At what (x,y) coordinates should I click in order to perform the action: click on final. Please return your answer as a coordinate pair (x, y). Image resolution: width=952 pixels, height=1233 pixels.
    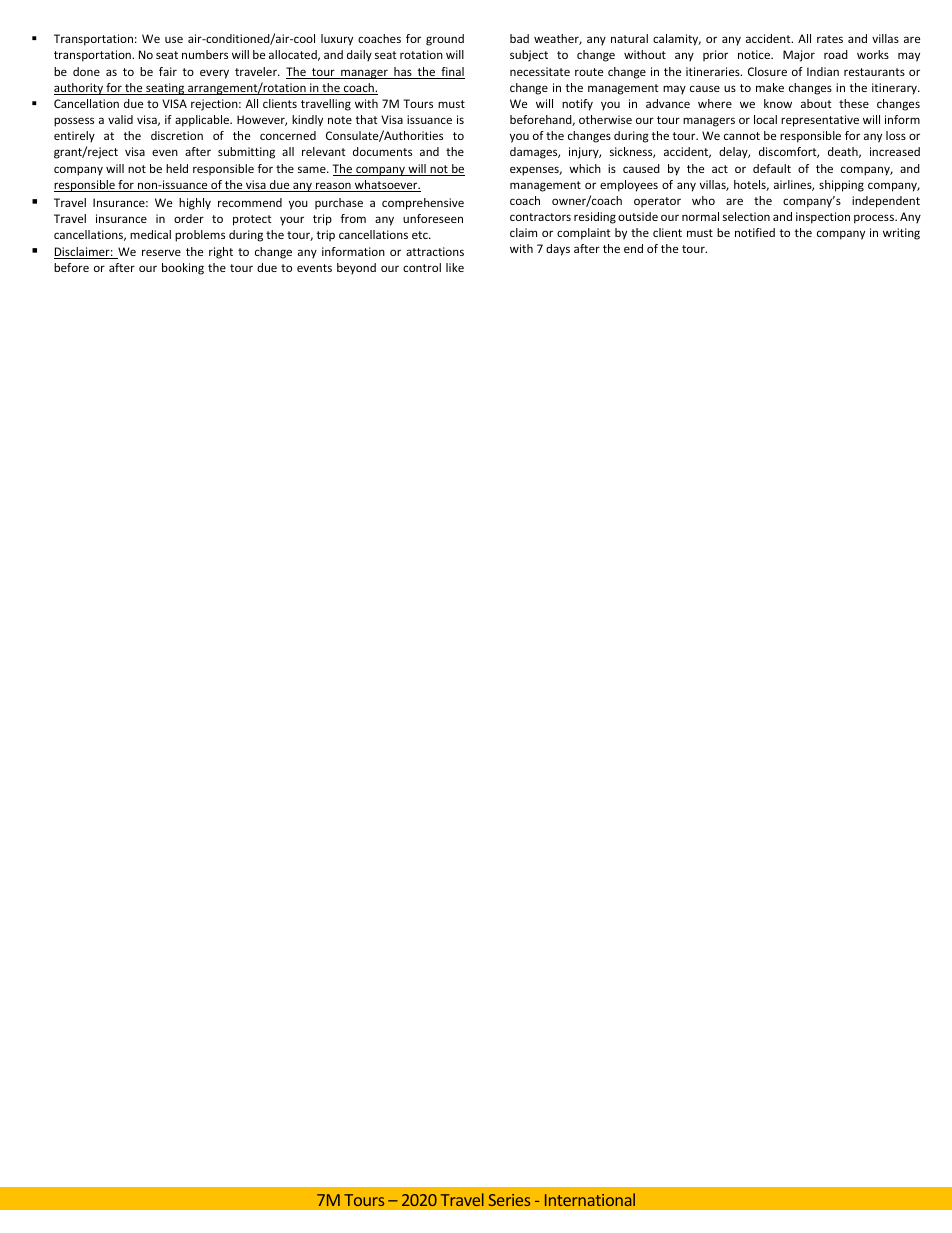
    Looking at the image, I should click on (452, 73).
